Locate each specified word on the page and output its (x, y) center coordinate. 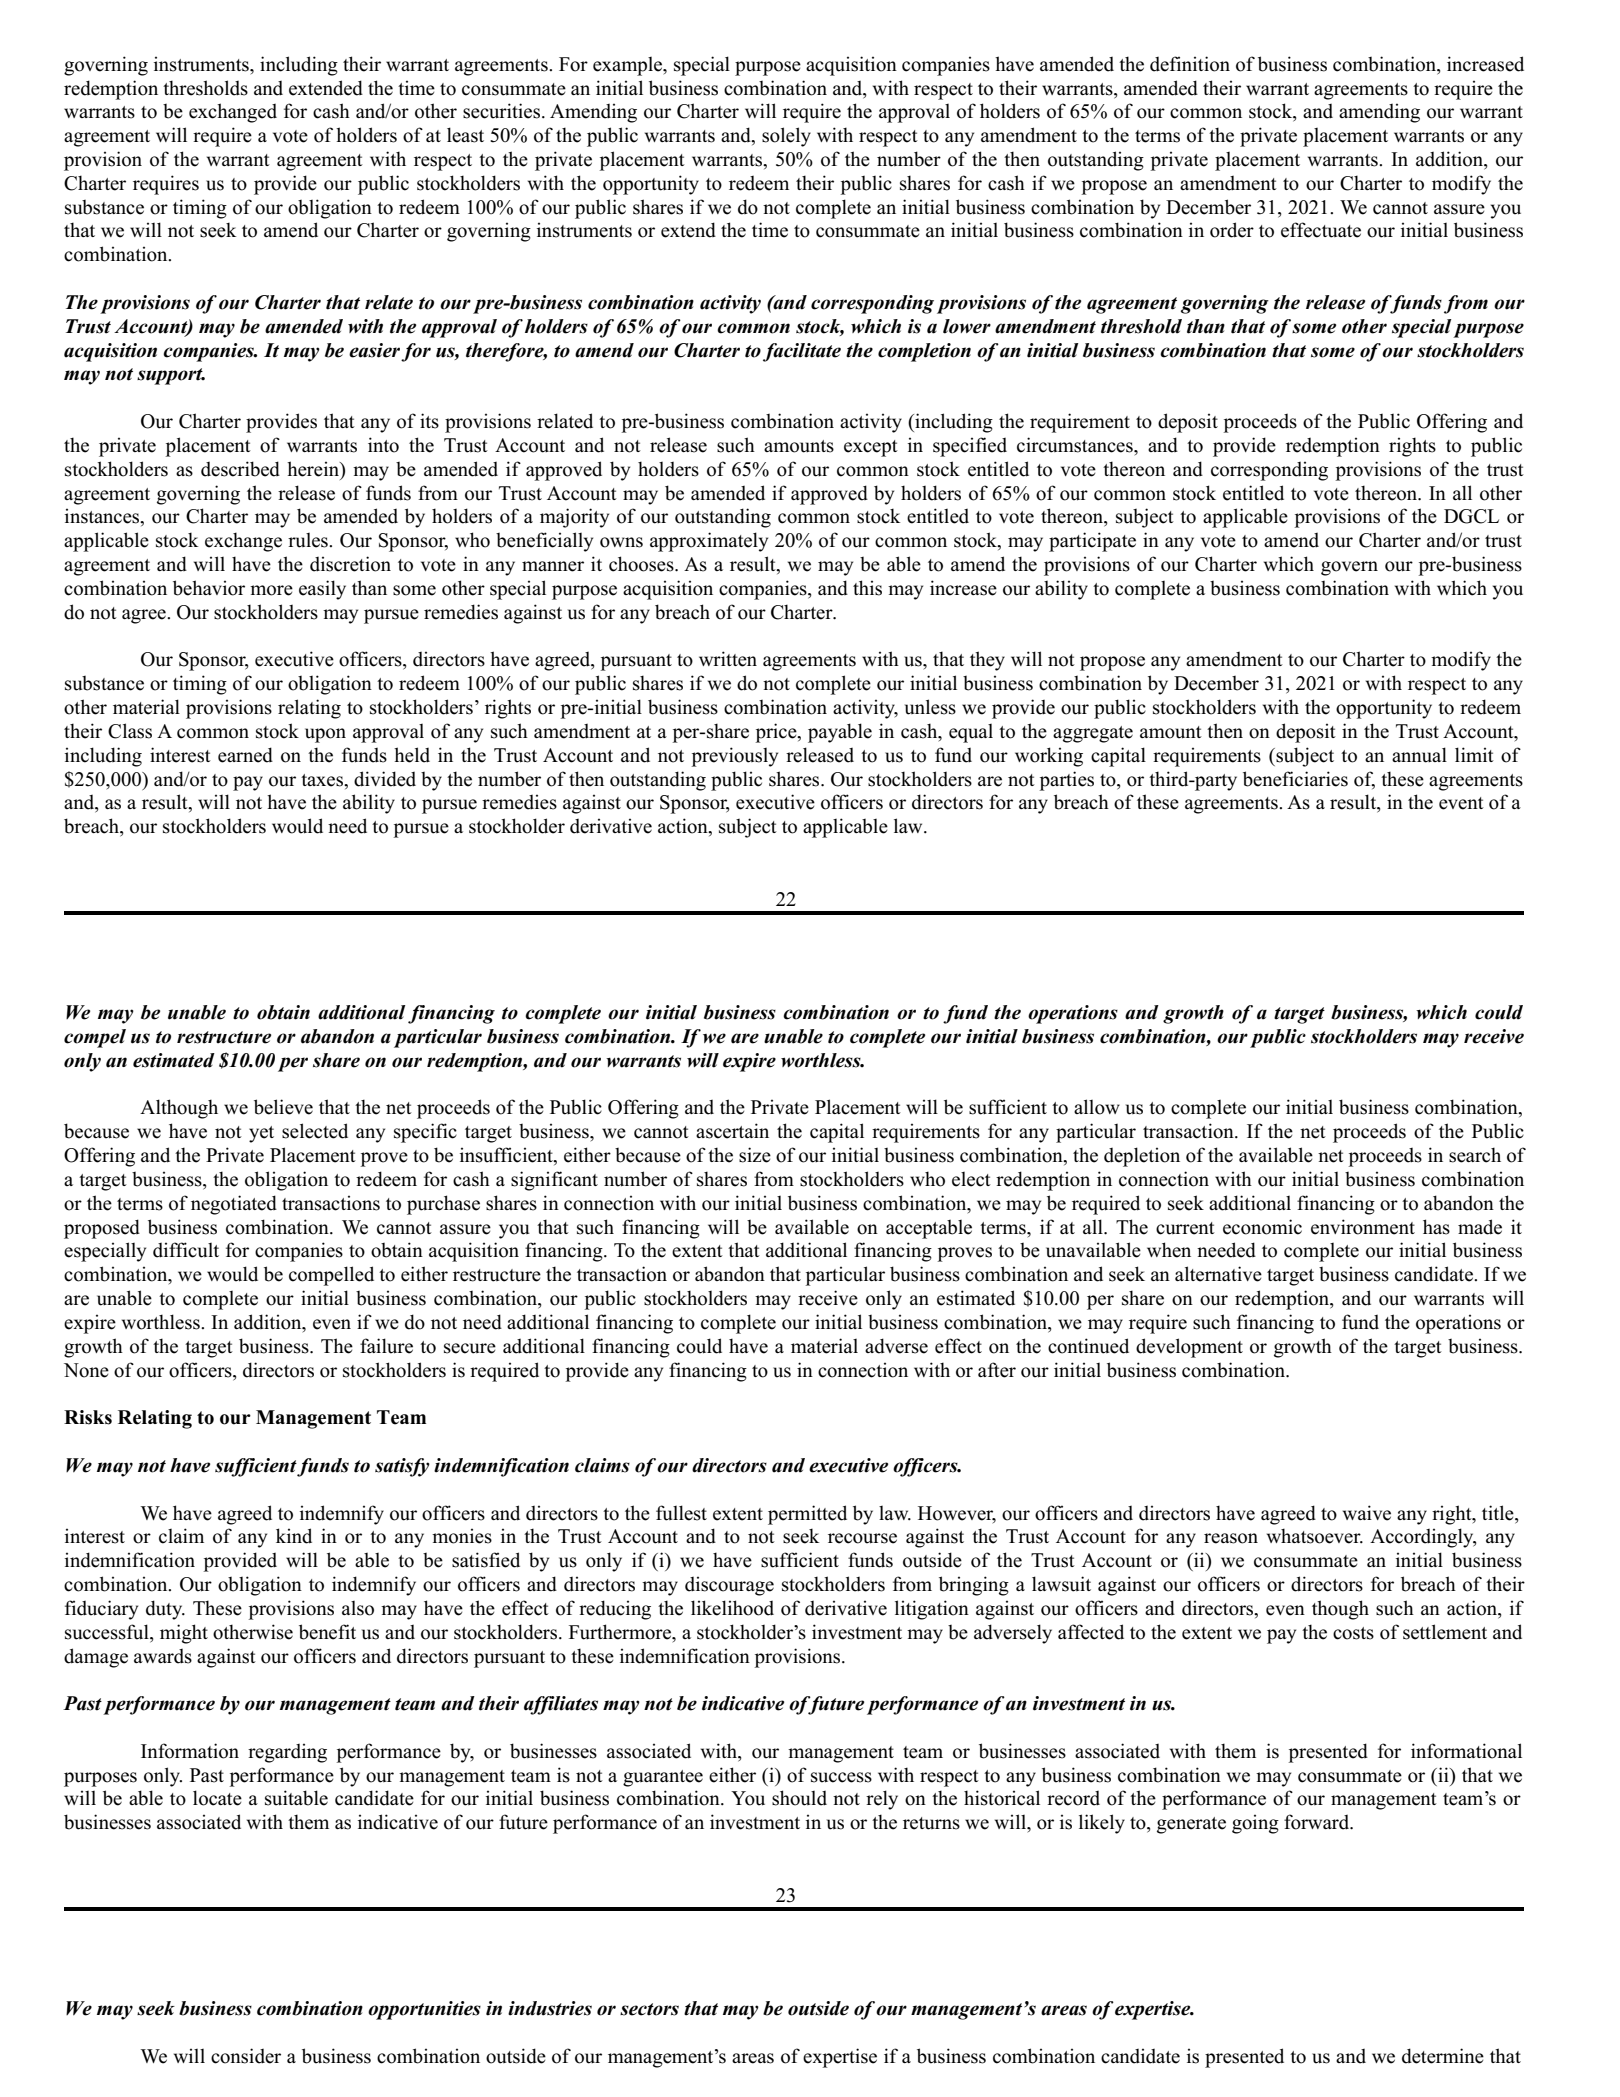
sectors (649, 2009)
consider (246, 2056)
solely (786, 137)
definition (1190, 64)
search (1475, 1155)
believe (283, 1107)
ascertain (732, 1131)
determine (1443, 2056)
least (465, 135)
